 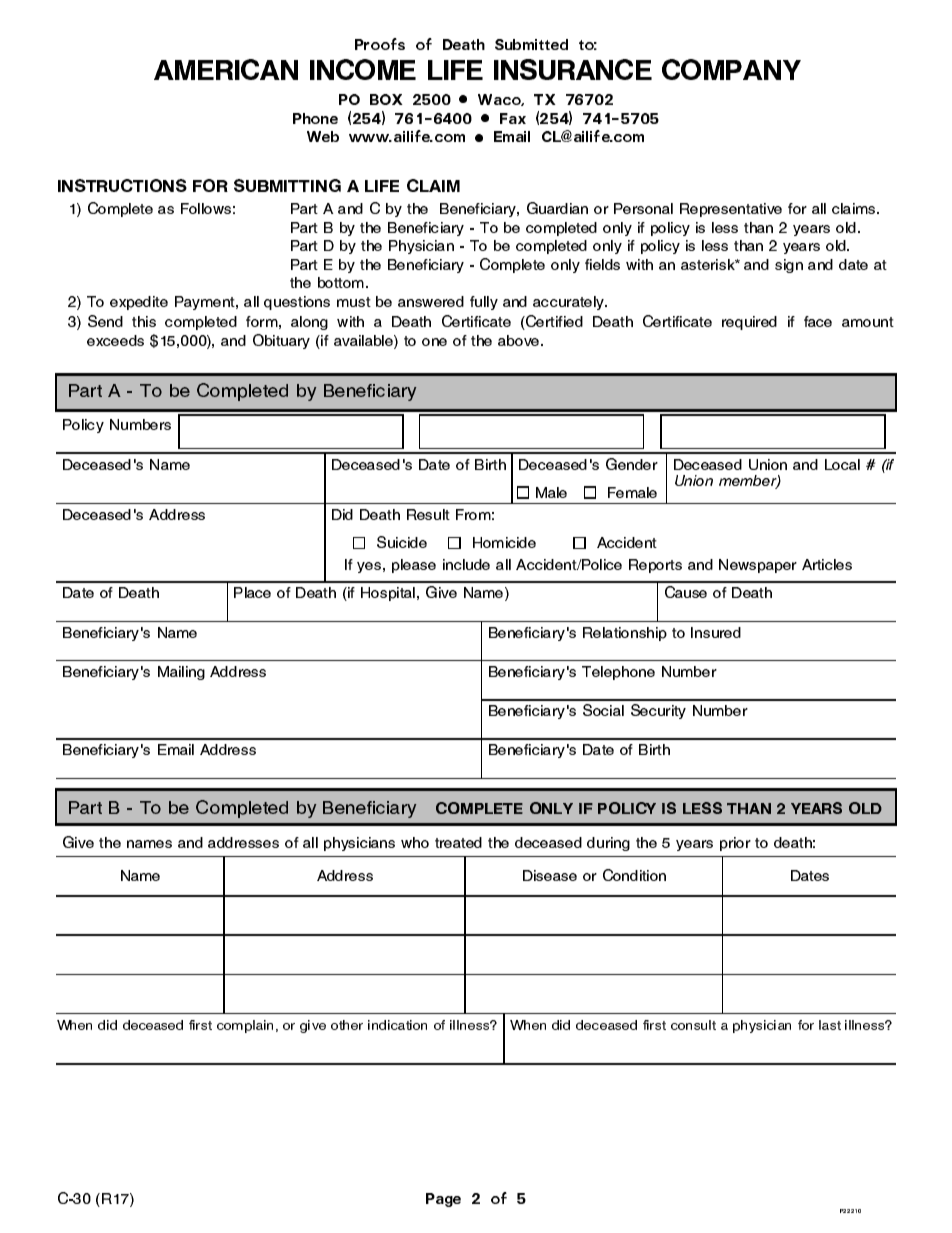 I want to click on Page, so click(x=443, y=1200).
